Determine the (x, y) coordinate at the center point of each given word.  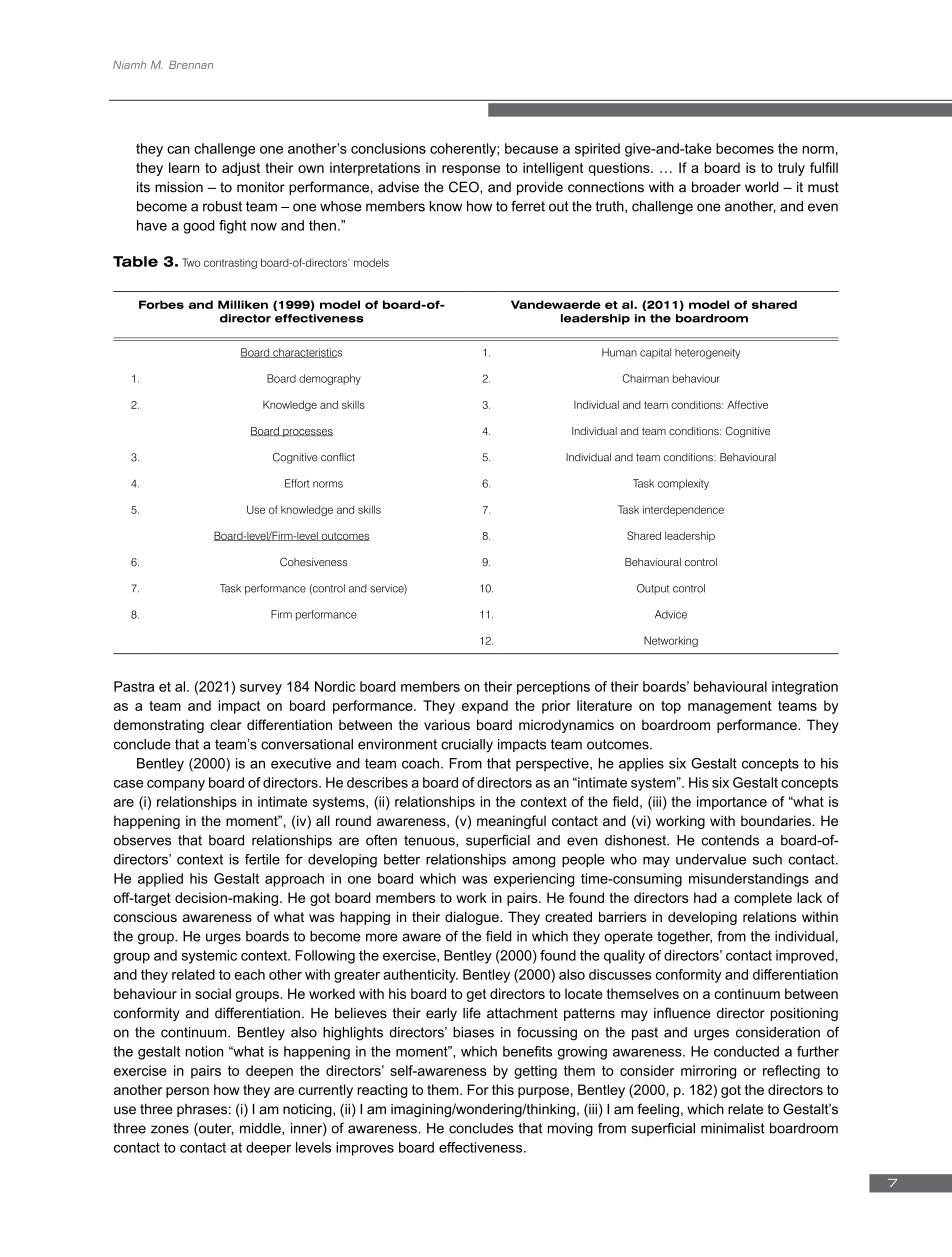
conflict (338, 457)
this (503, 1089)
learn (184, 167)
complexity (683, 484)
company (176, 785)
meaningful (511, 822)
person (187, 1092)
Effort (297, 483)
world (762, 187)
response (471, 170)
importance (732, 803)
